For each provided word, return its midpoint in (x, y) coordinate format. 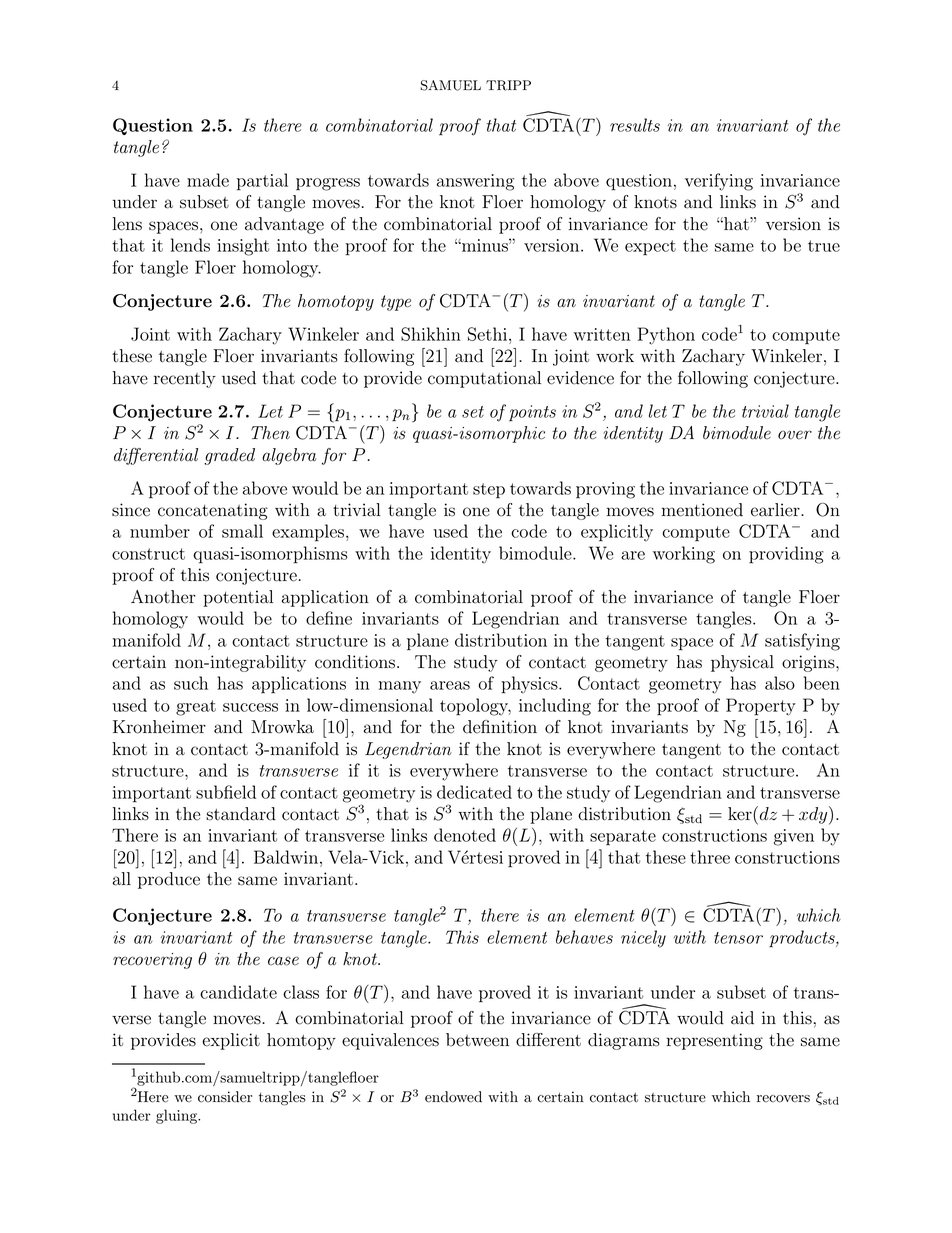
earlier (776, 510)
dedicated (474, 792)
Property (761, 707)
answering (475, 182)
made (208, 180)
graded (229, 456)
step (489, 491)
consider (225, 1097)
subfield (226, 792)
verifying (719, 182)
